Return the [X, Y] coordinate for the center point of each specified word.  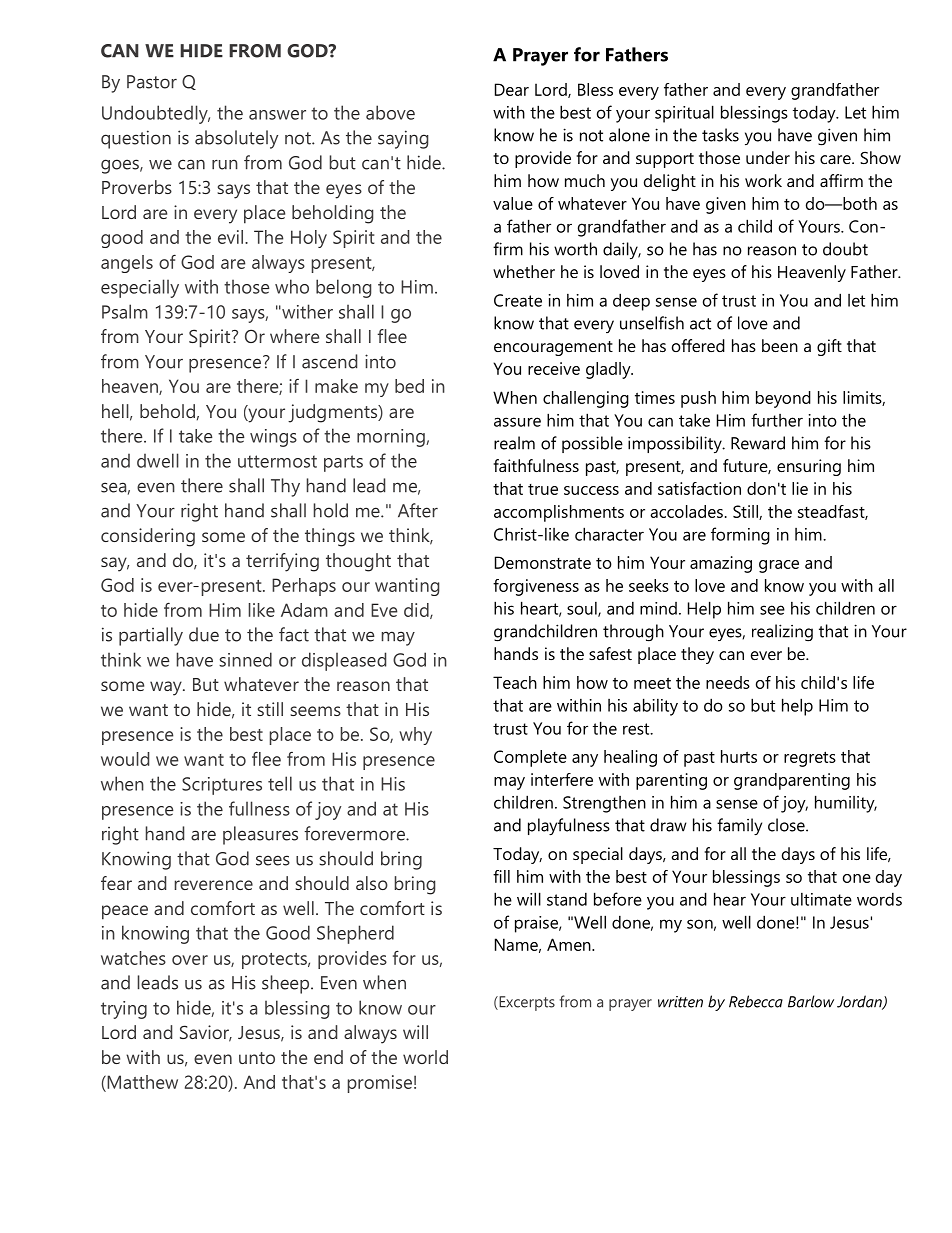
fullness [259, 808]
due [204, 634]
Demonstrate [543, 562]
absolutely [236, 139]
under [768, 157]
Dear [512, 89]
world [425, 1057]
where [294, 336]
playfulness [569, 826]
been [780, 345]
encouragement [553, 348]
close [787, 825]
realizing [782, 633]
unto [257, 1058]
